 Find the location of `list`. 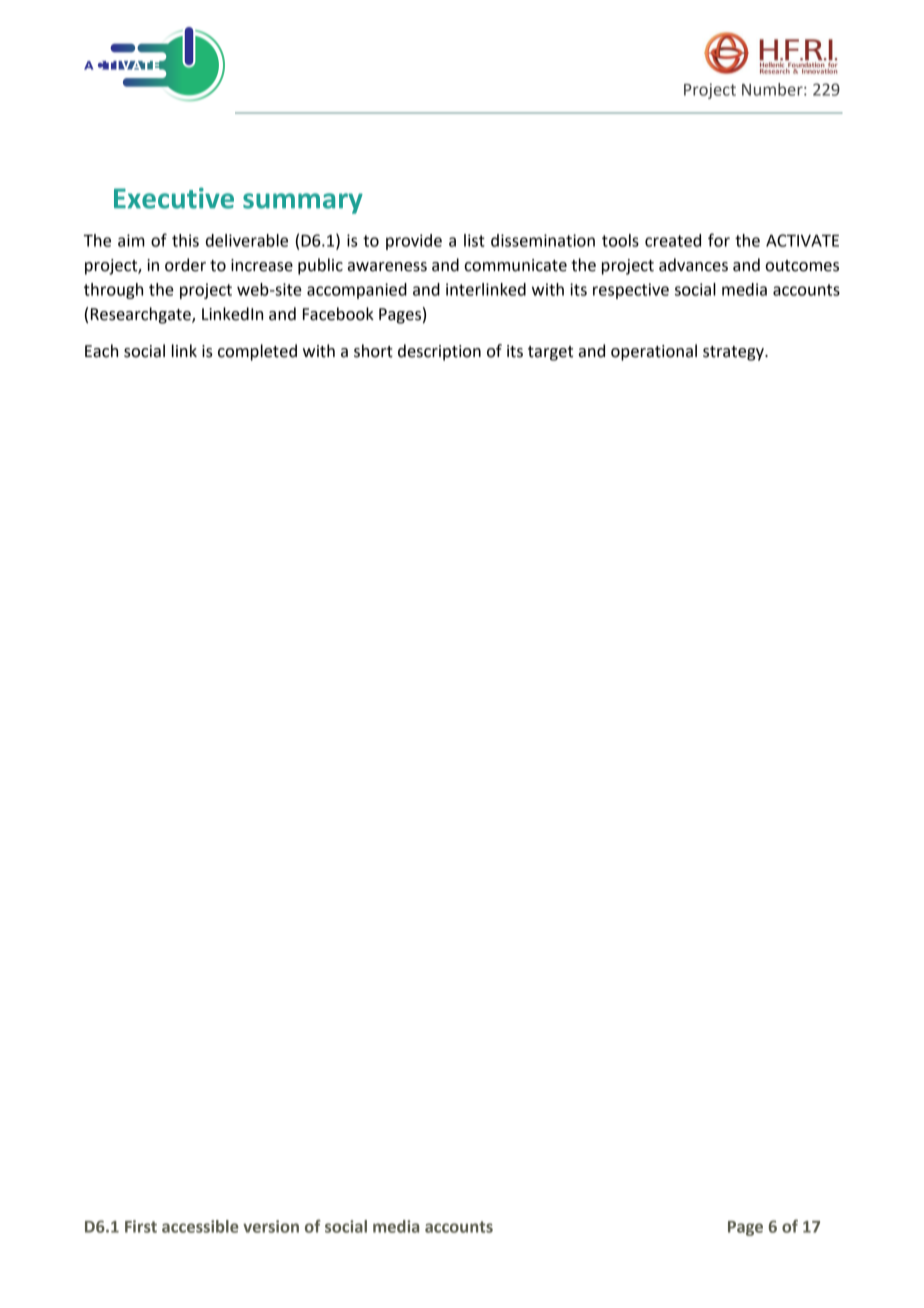

list is located at coordinates (474, 240).
